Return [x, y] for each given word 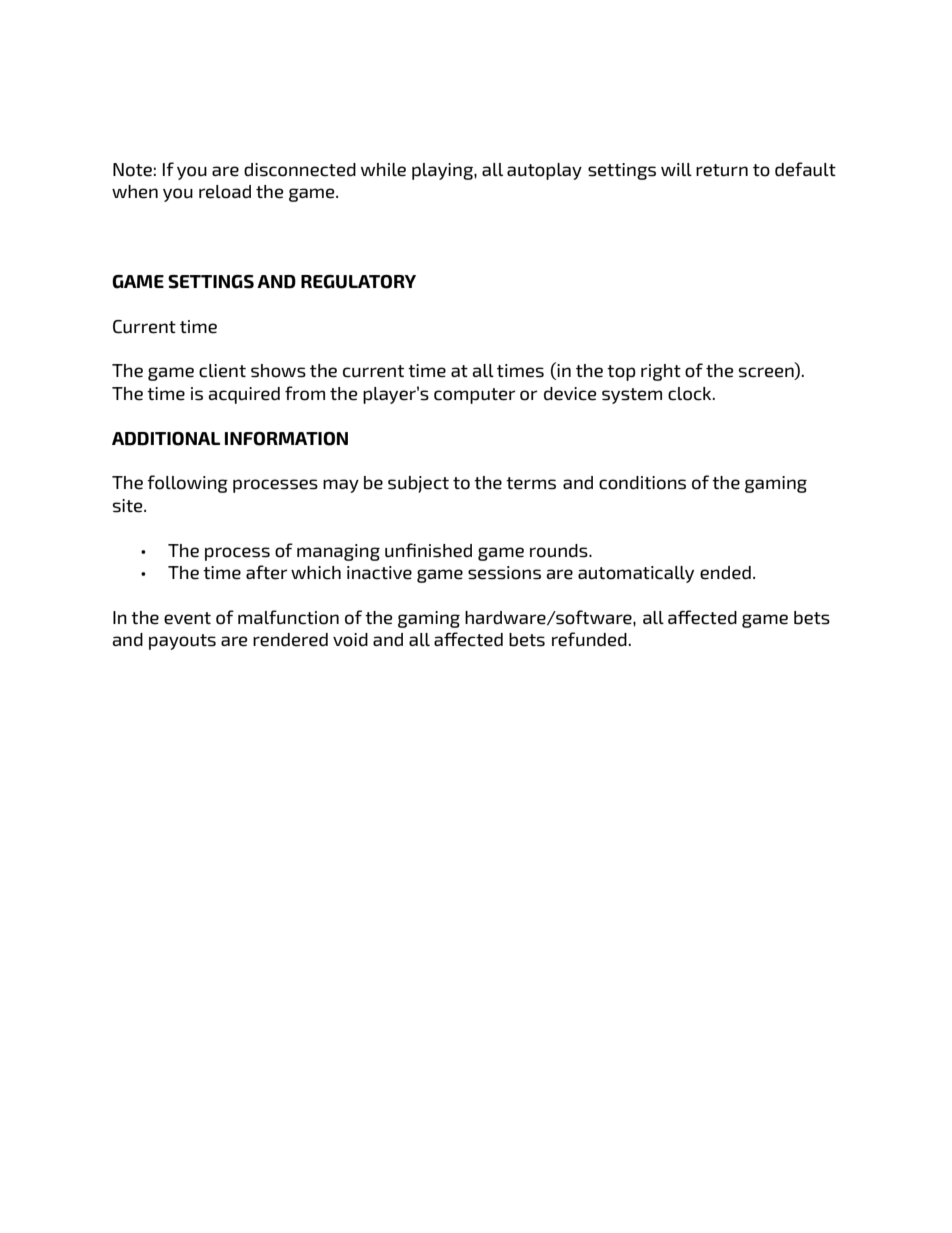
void [350, 640]
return [722, 170]
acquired [244, 395]
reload [225, 192]
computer [474, 396]
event [187, 618]
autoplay [544, 171]
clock [691, 394]
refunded [589, 639]
